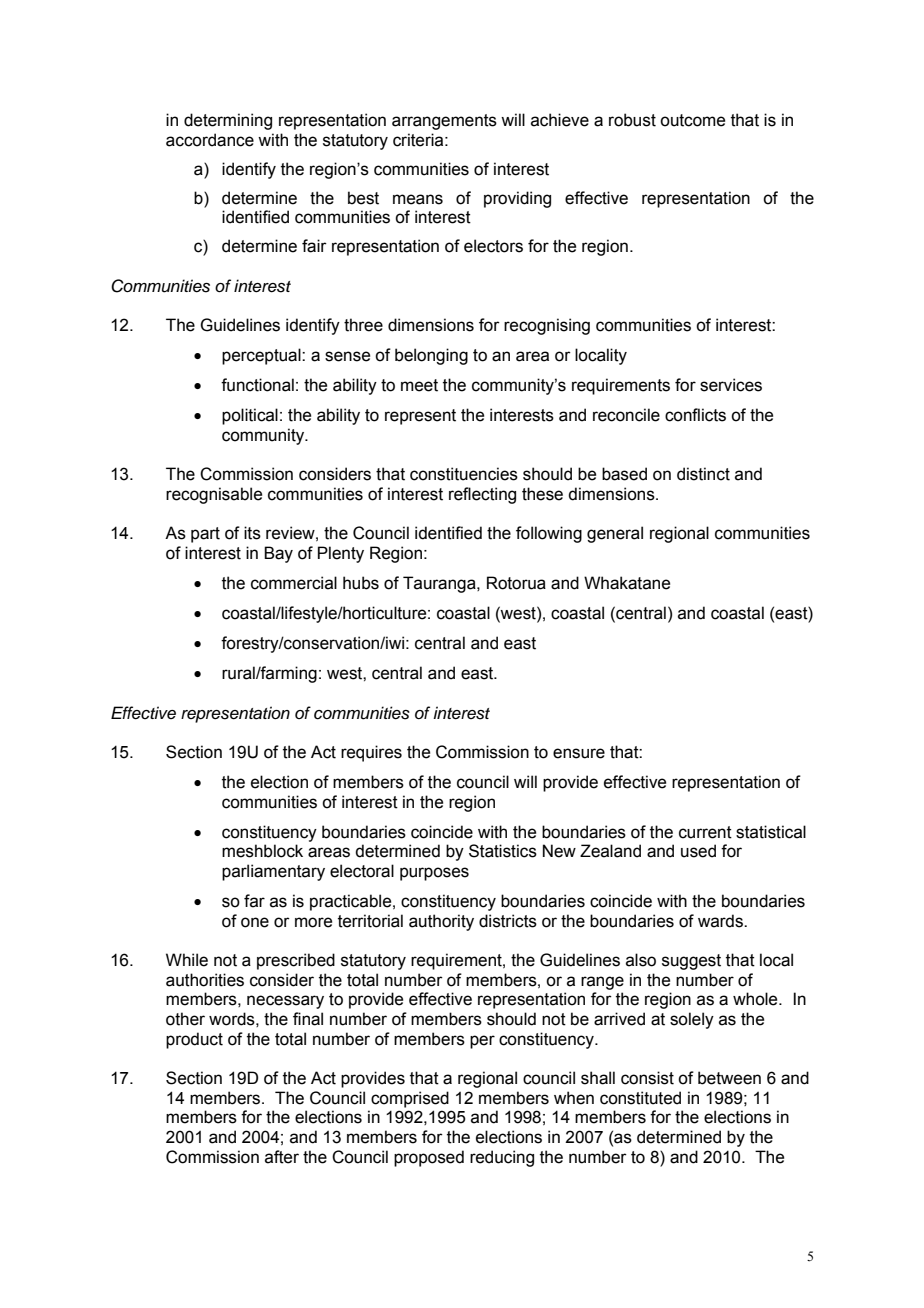 This screenshot has width=924, height=1308. Describe the element at coordinates (615, 534) in the screenshot. I see `general` at that location.
